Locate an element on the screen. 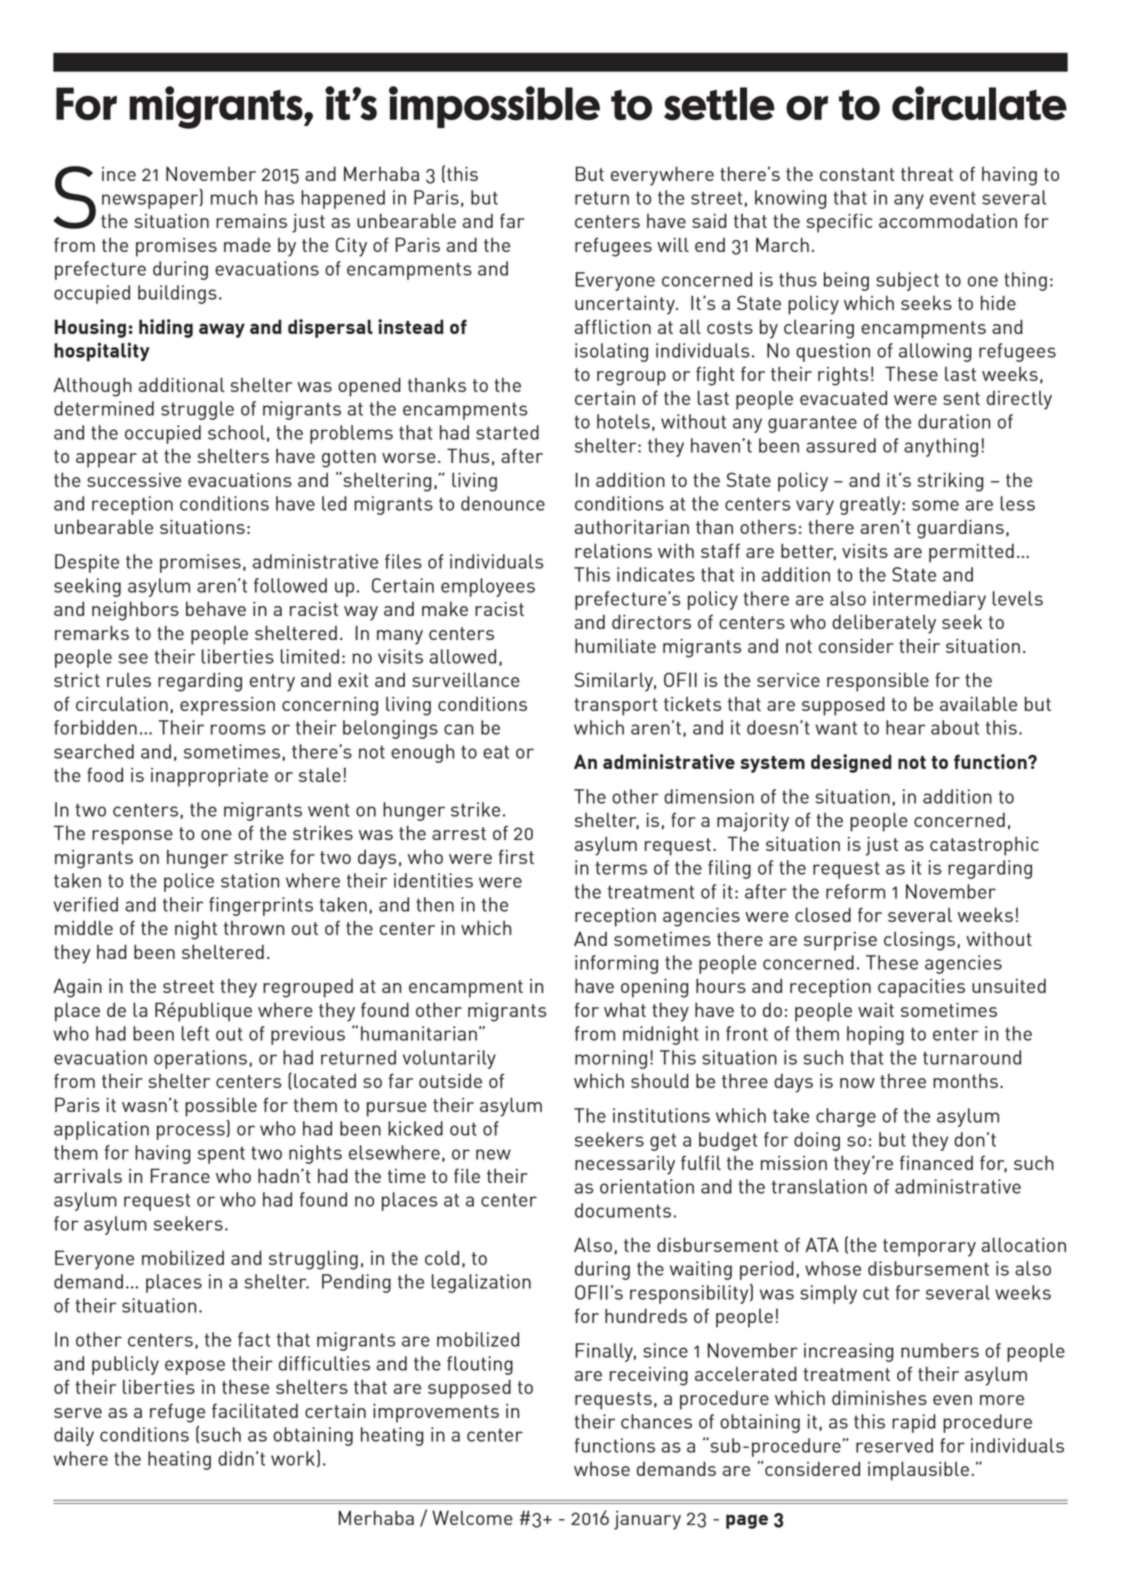 Image resolution: width=1121 pixels, height=1585 pixels. inappropriate is located at coordinates (209, 777).
